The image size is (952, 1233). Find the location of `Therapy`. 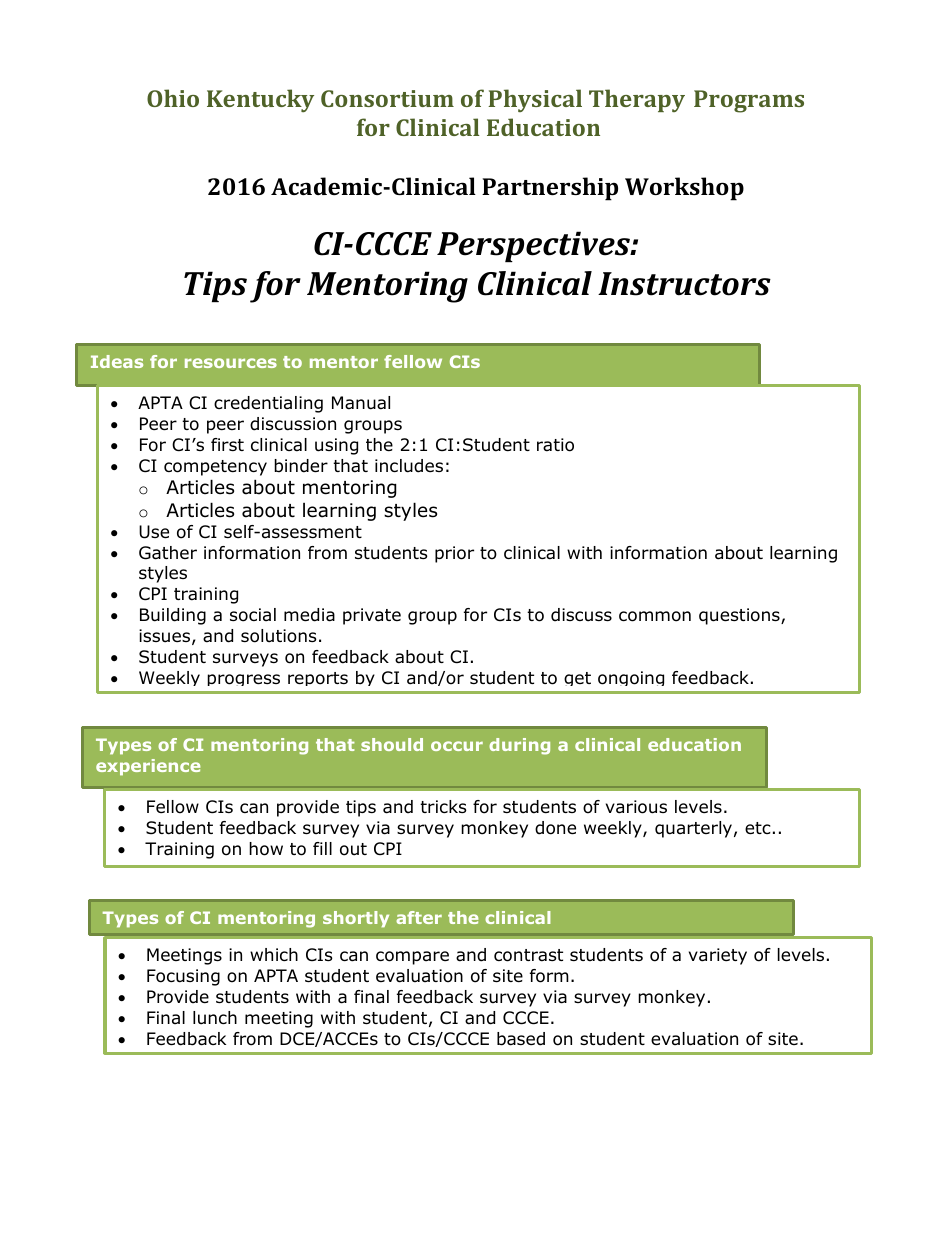

Therapy is located at coordinates (637, 100).
